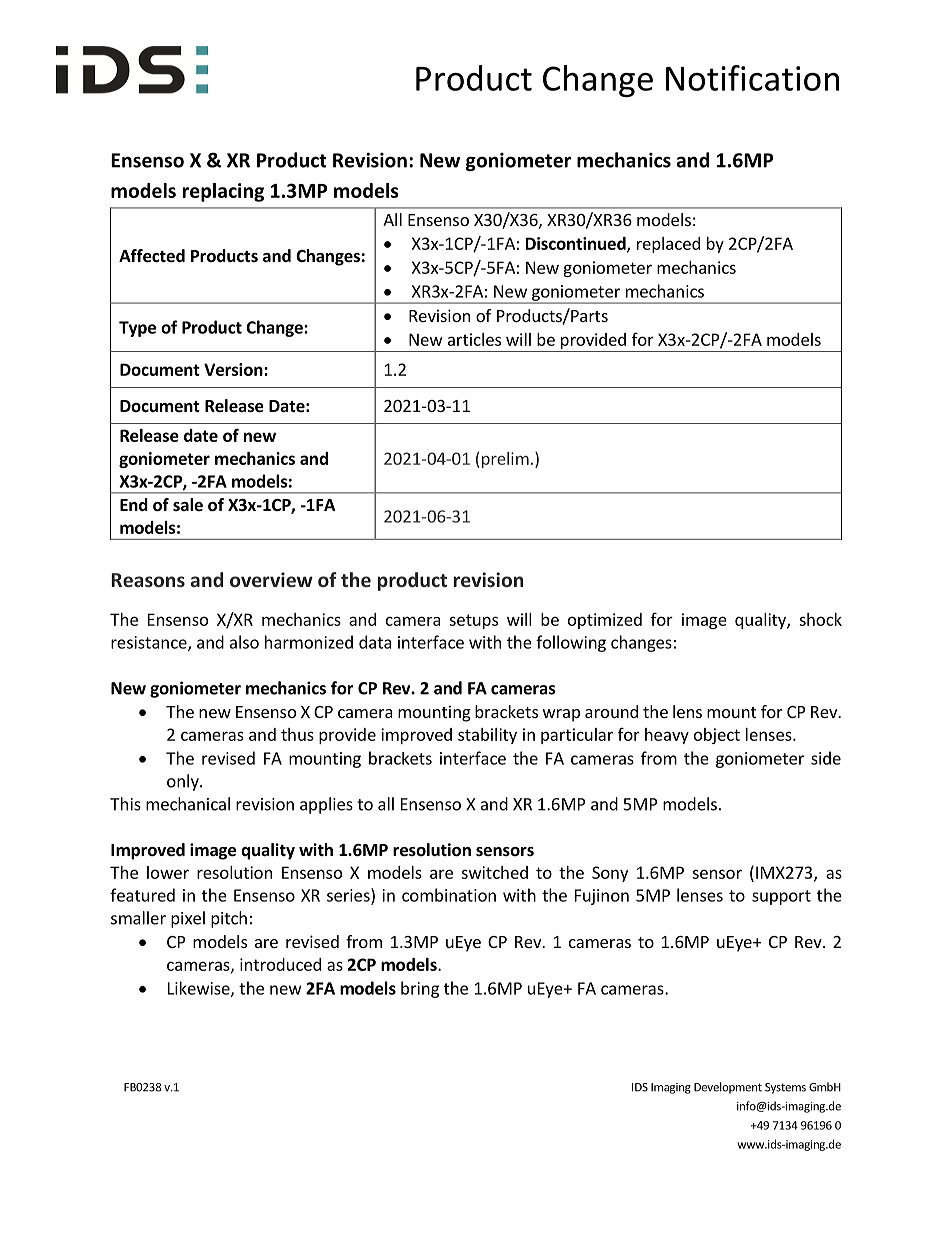  I want to click on stability, so click(487, 736).
